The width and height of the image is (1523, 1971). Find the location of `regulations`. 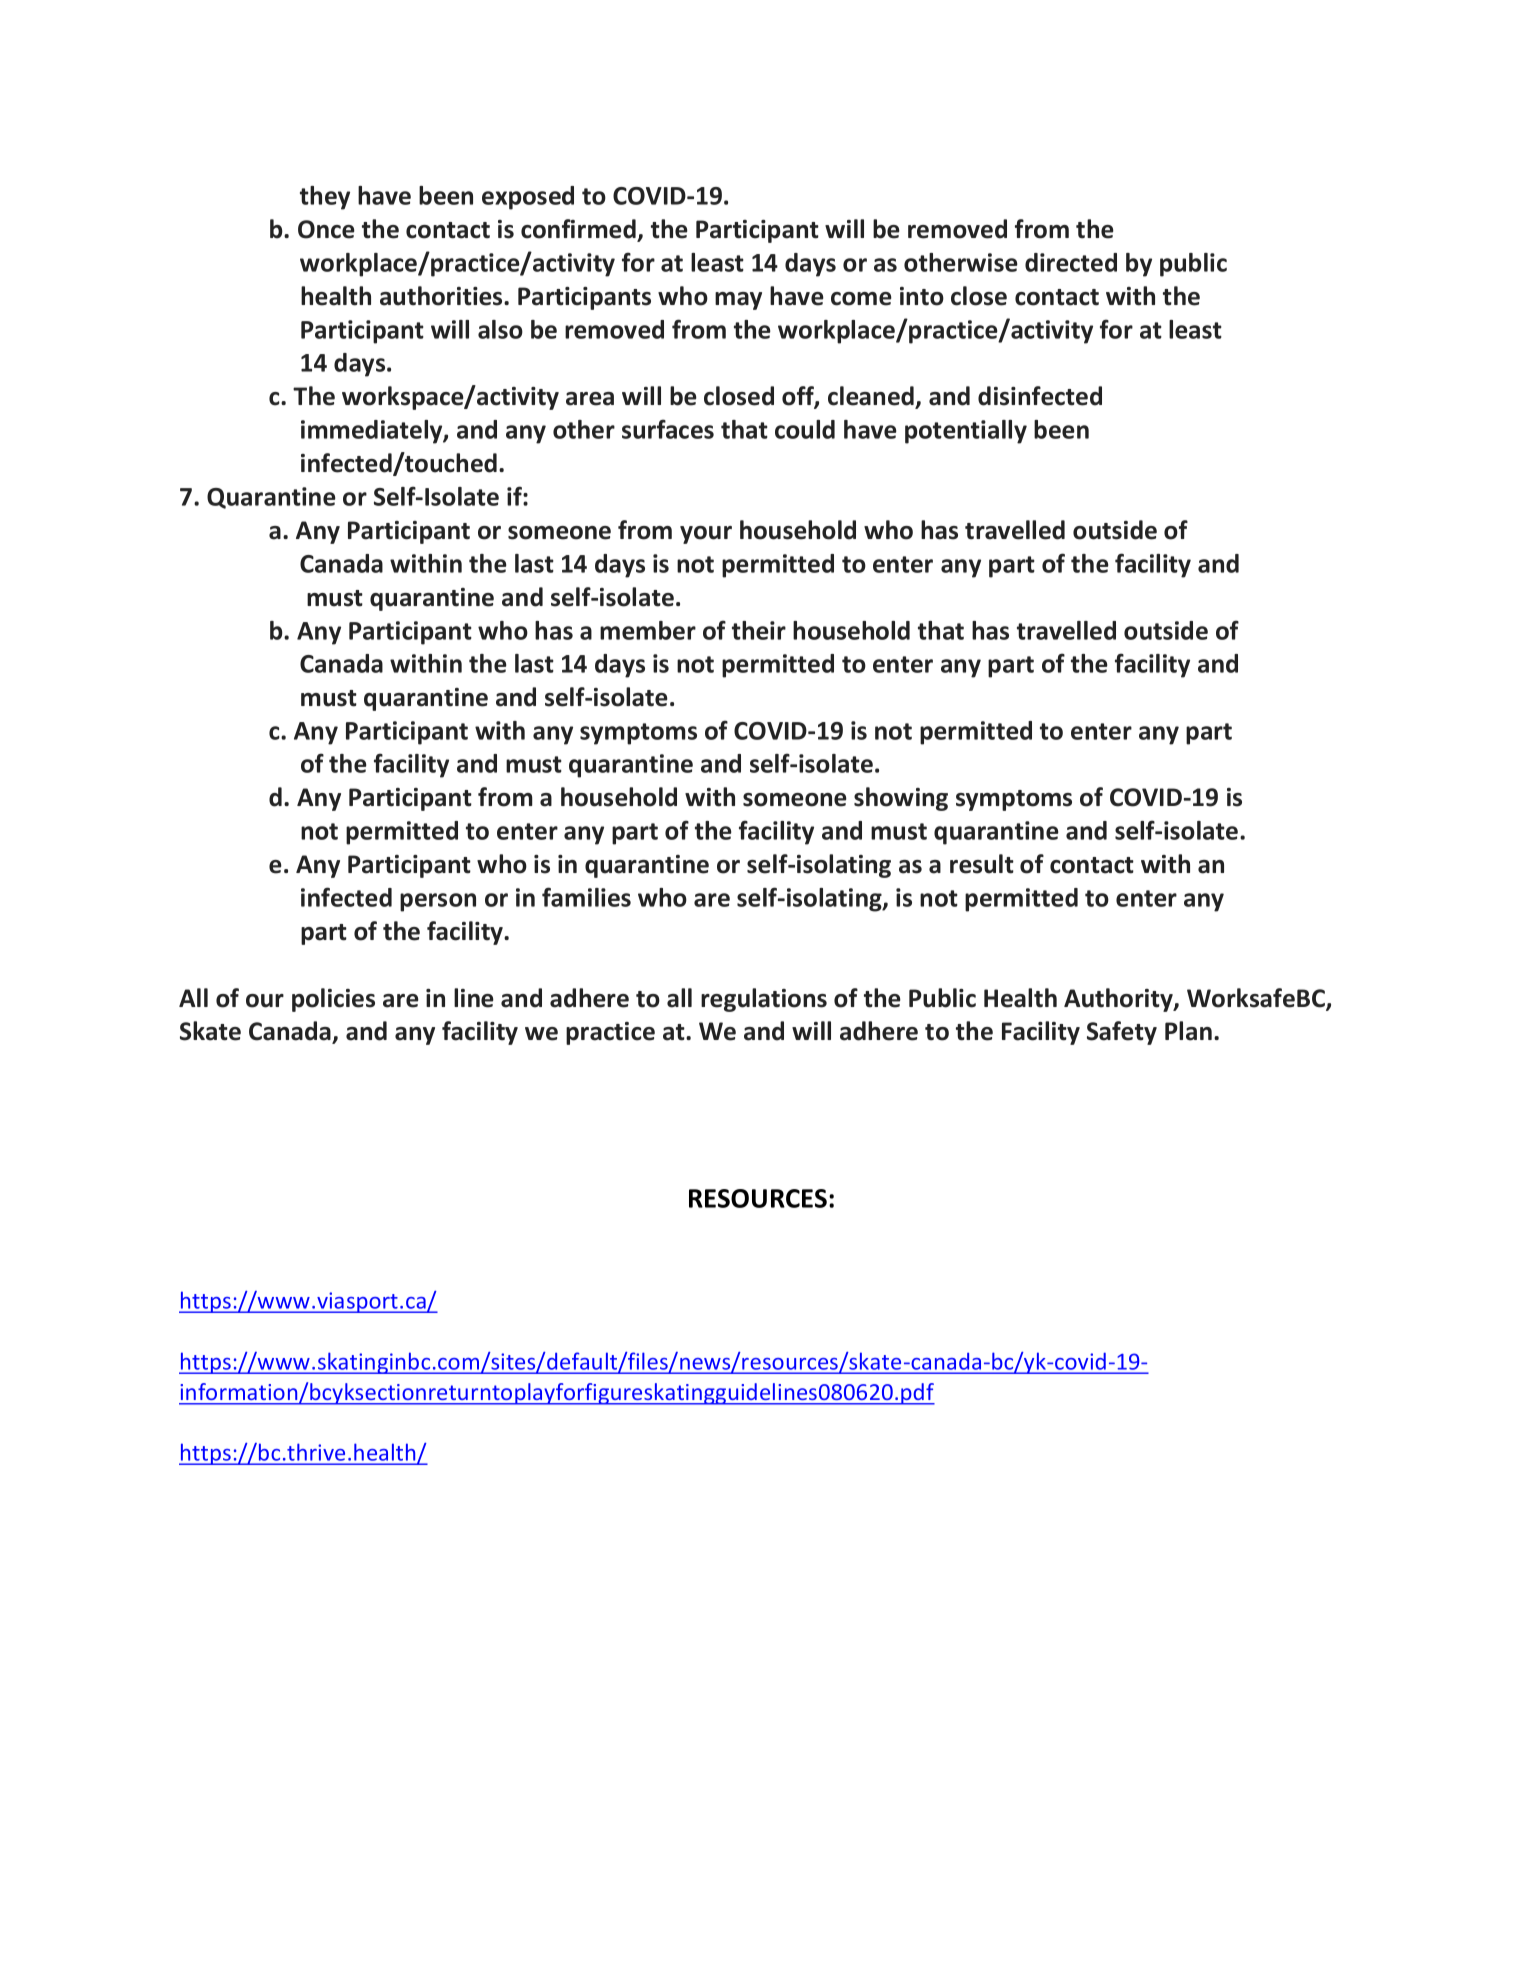

regulations is located at coordinates (764, 1000).
